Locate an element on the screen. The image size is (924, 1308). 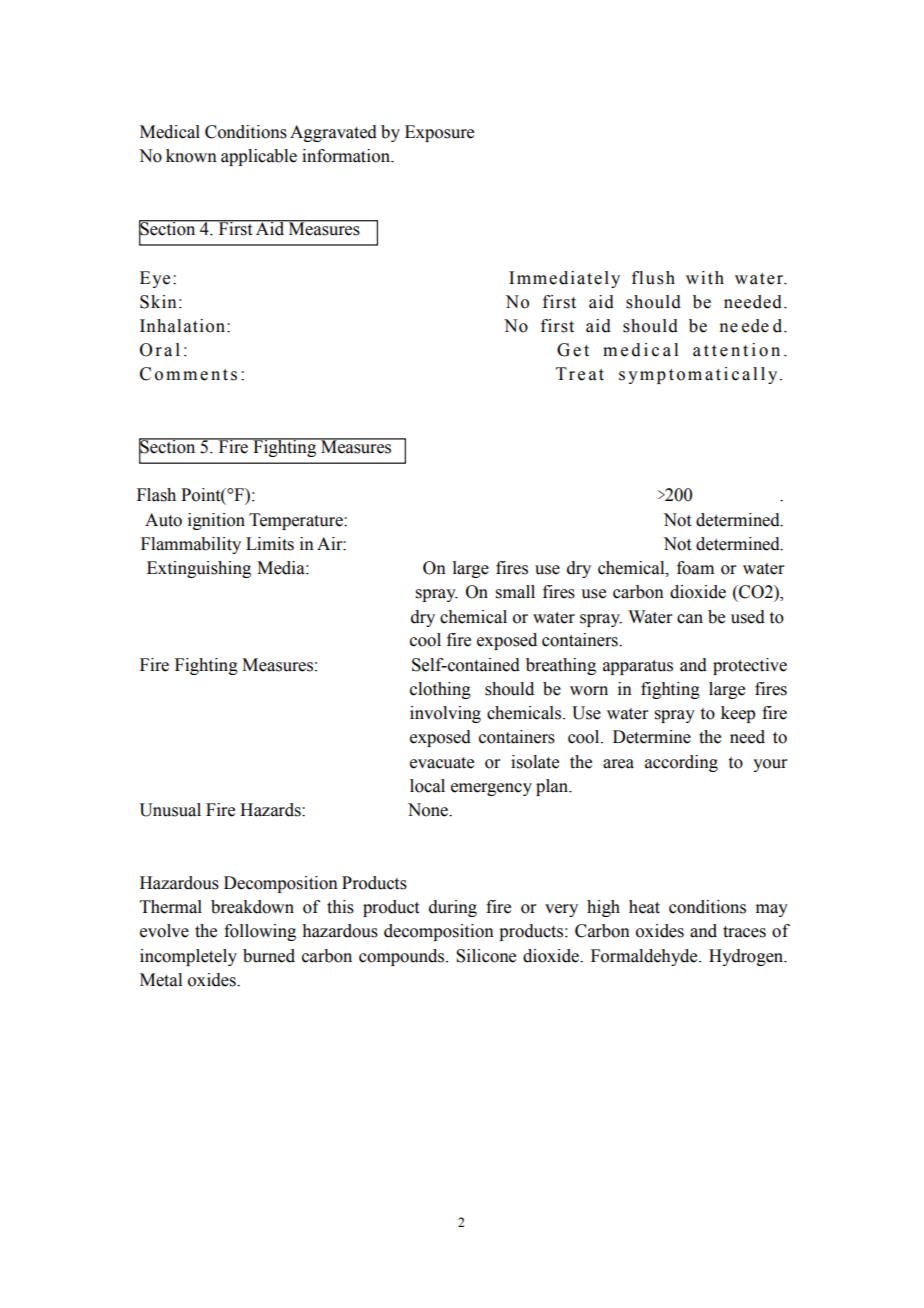
can is located at coordinates (690, 619).
